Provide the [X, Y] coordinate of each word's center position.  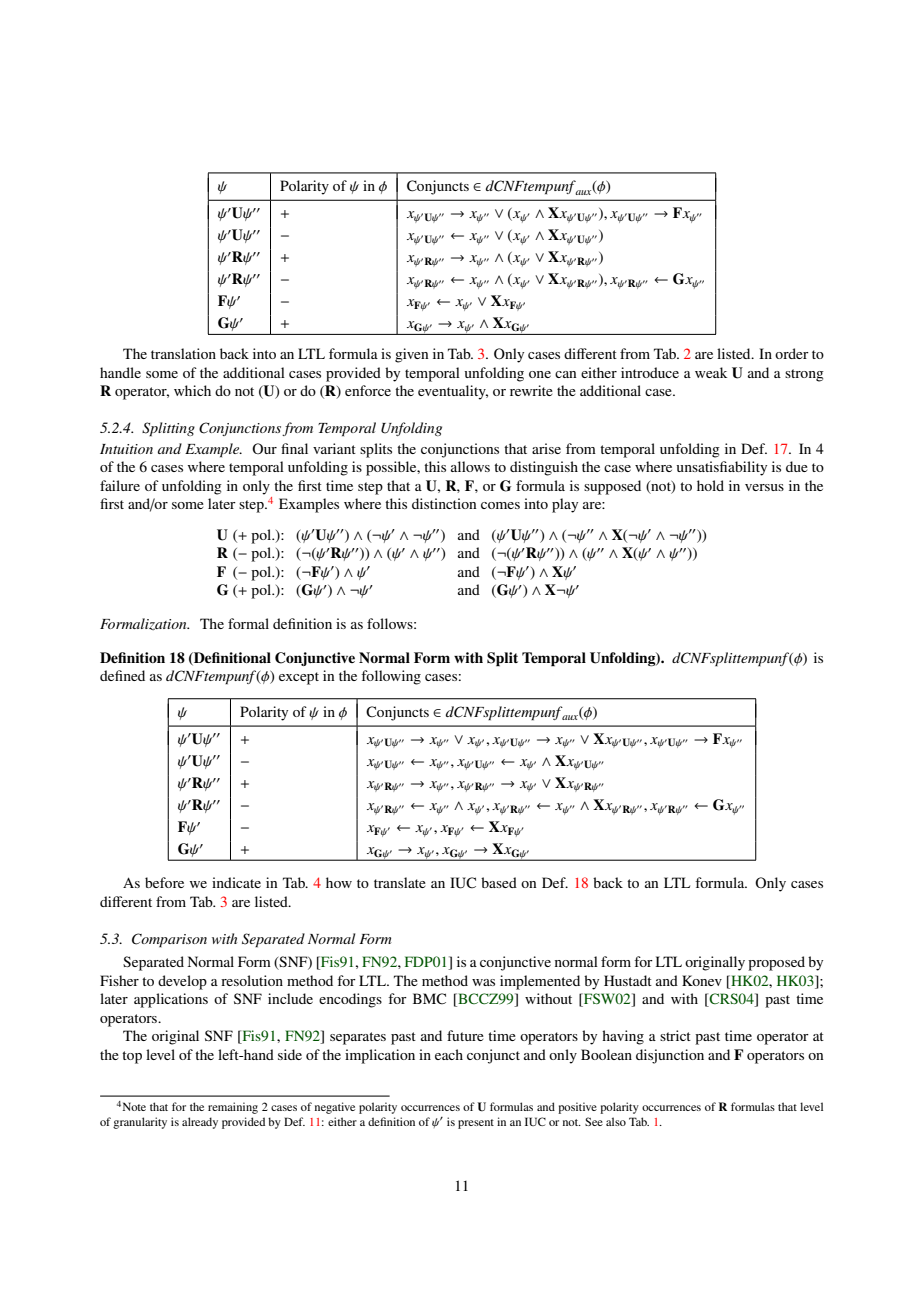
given [411, 355]
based [499, 882]
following [391, 677]
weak [711, 372]
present [476, 1124]
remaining [233, 1108]
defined [122, 675]
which [192, 390]
